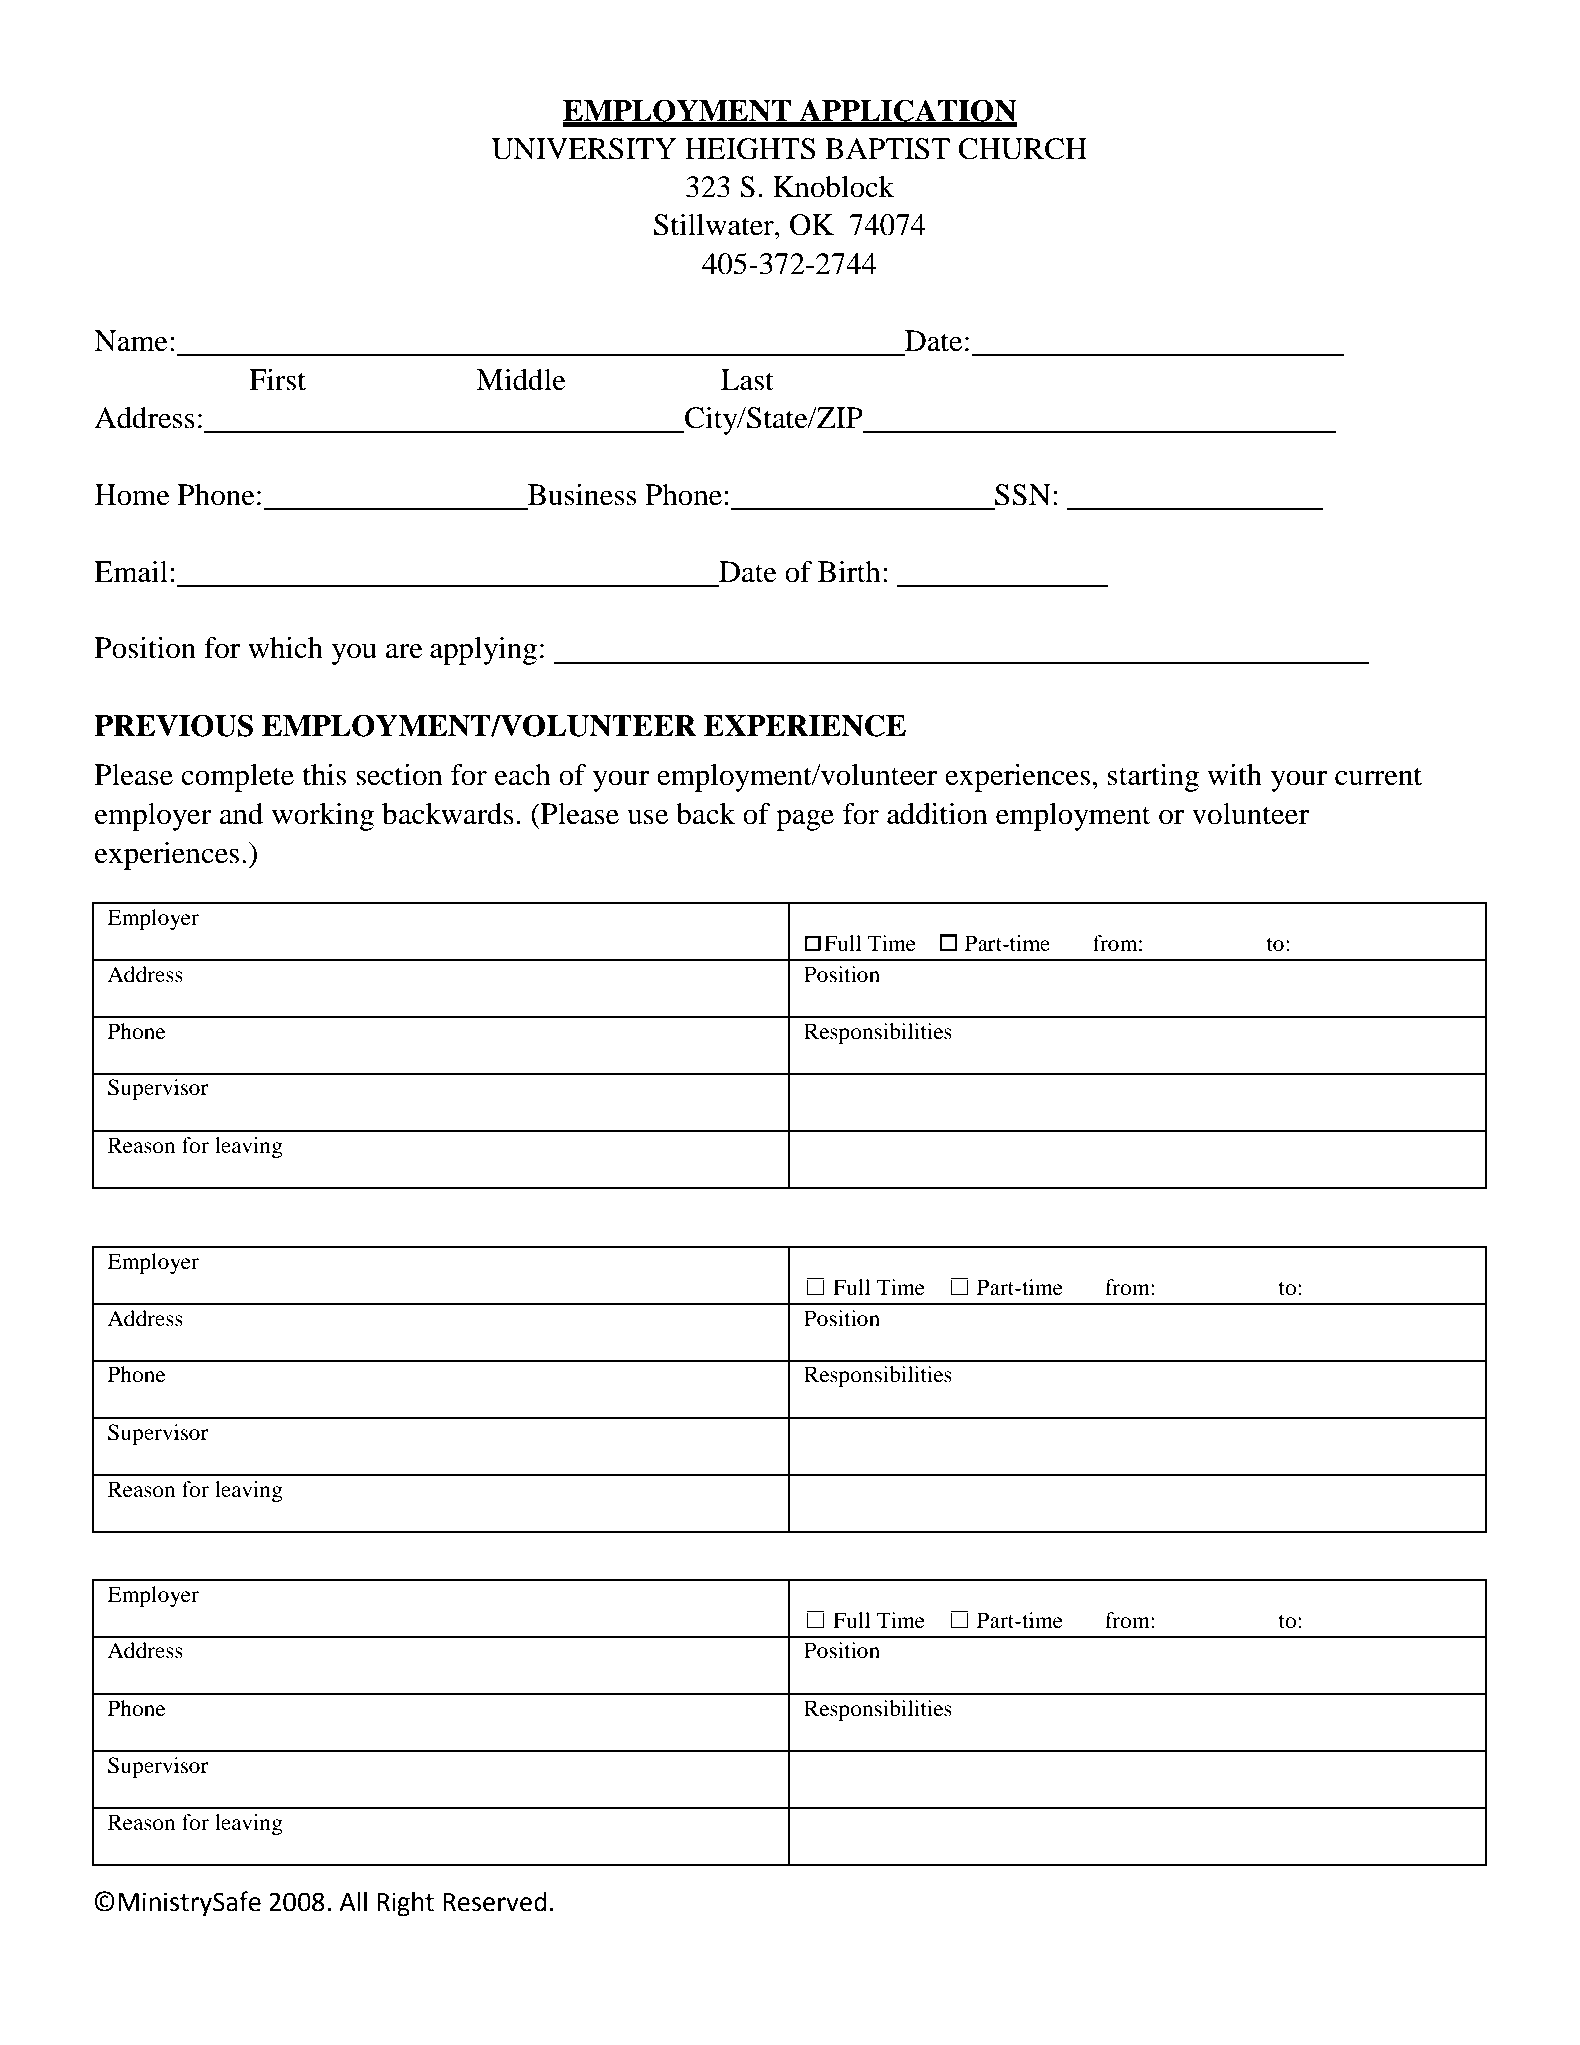 Image resolution: width=1580 pixels, height=2045 pixels. What do you see at coordinates (285, 648) in the screenshot?
I see `which` at bounding box center [285, 648].
